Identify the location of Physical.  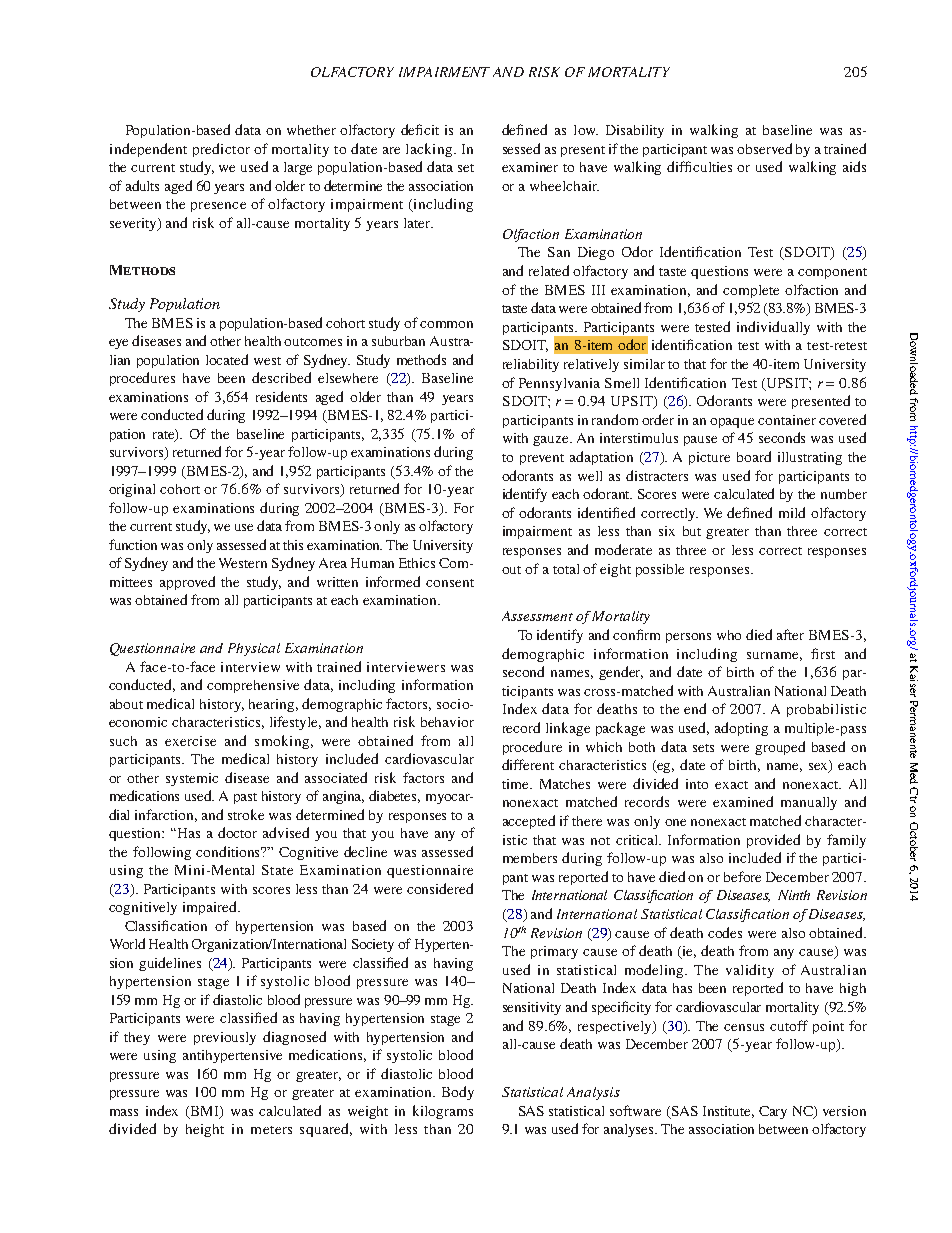
(254, 649).
